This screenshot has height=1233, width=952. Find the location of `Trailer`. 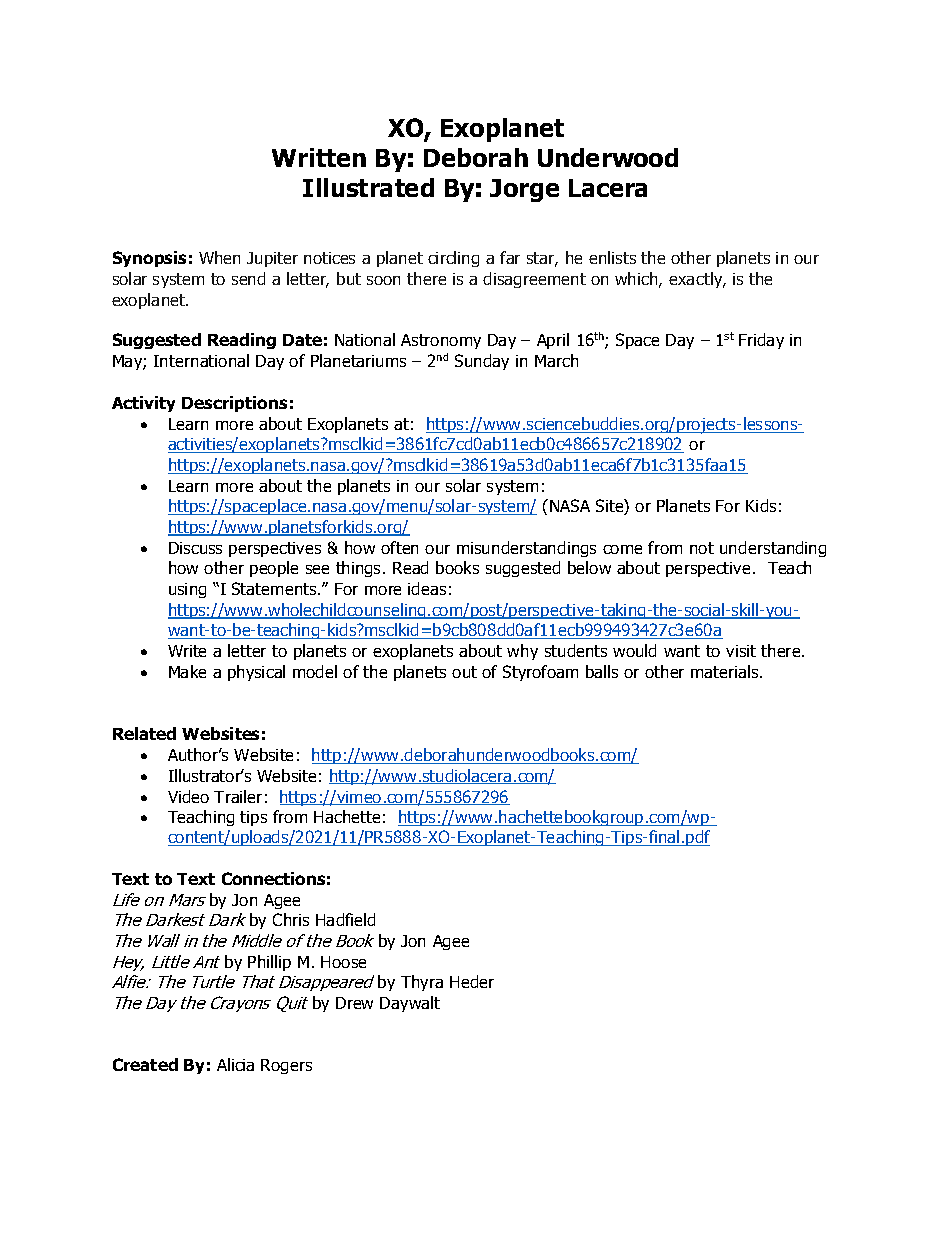

Trailer is located at coordinates (238, 796).
